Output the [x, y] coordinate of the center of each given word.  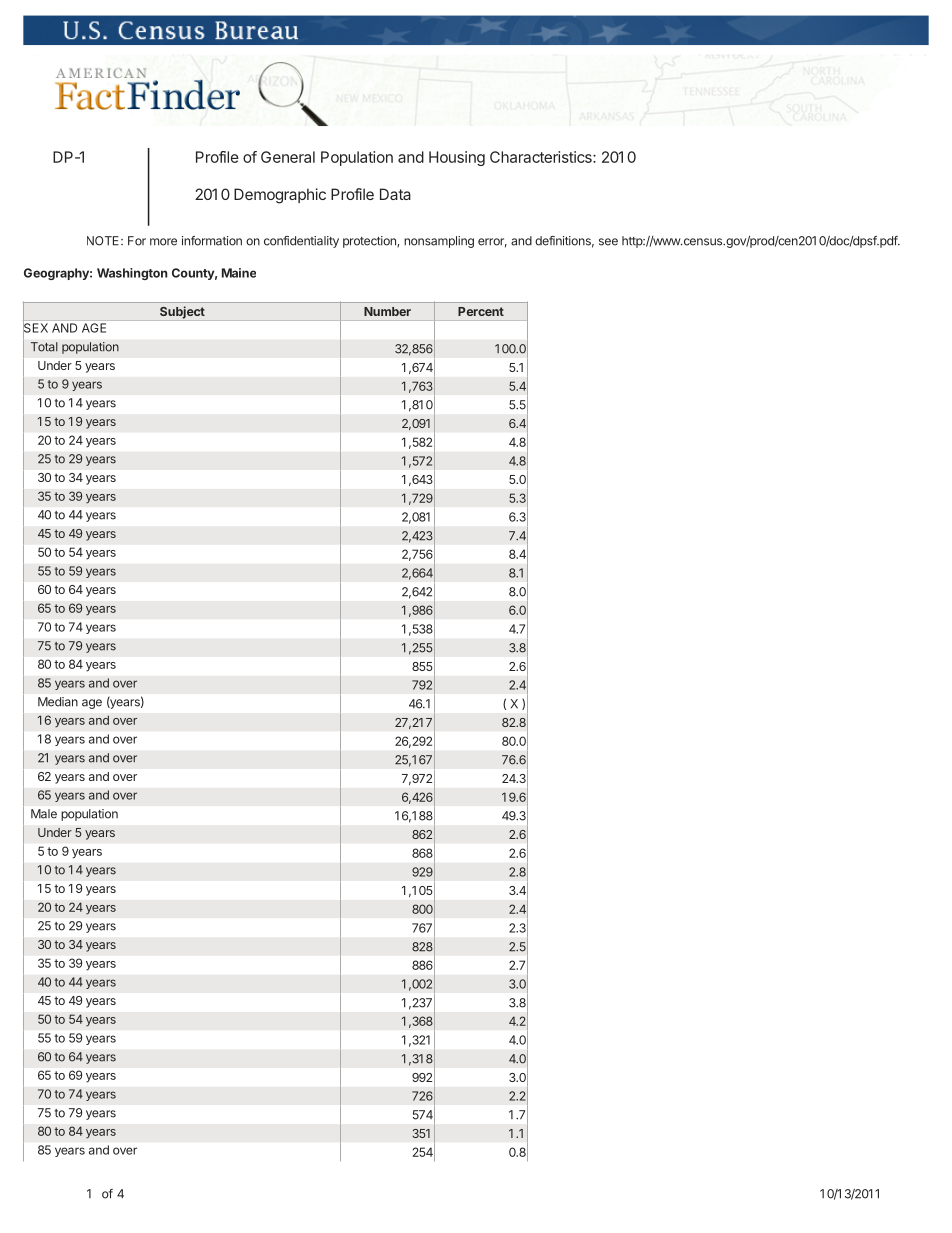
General [288, 157]
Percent [481, 311]
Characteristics [542, 157]
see [608, 242]
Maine [239, 273]
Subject [182, 312]
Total [44, 347]
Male [44, 814]
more [163, 242]
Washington [132, 274]
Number [387, 311]
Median [58, 702]
